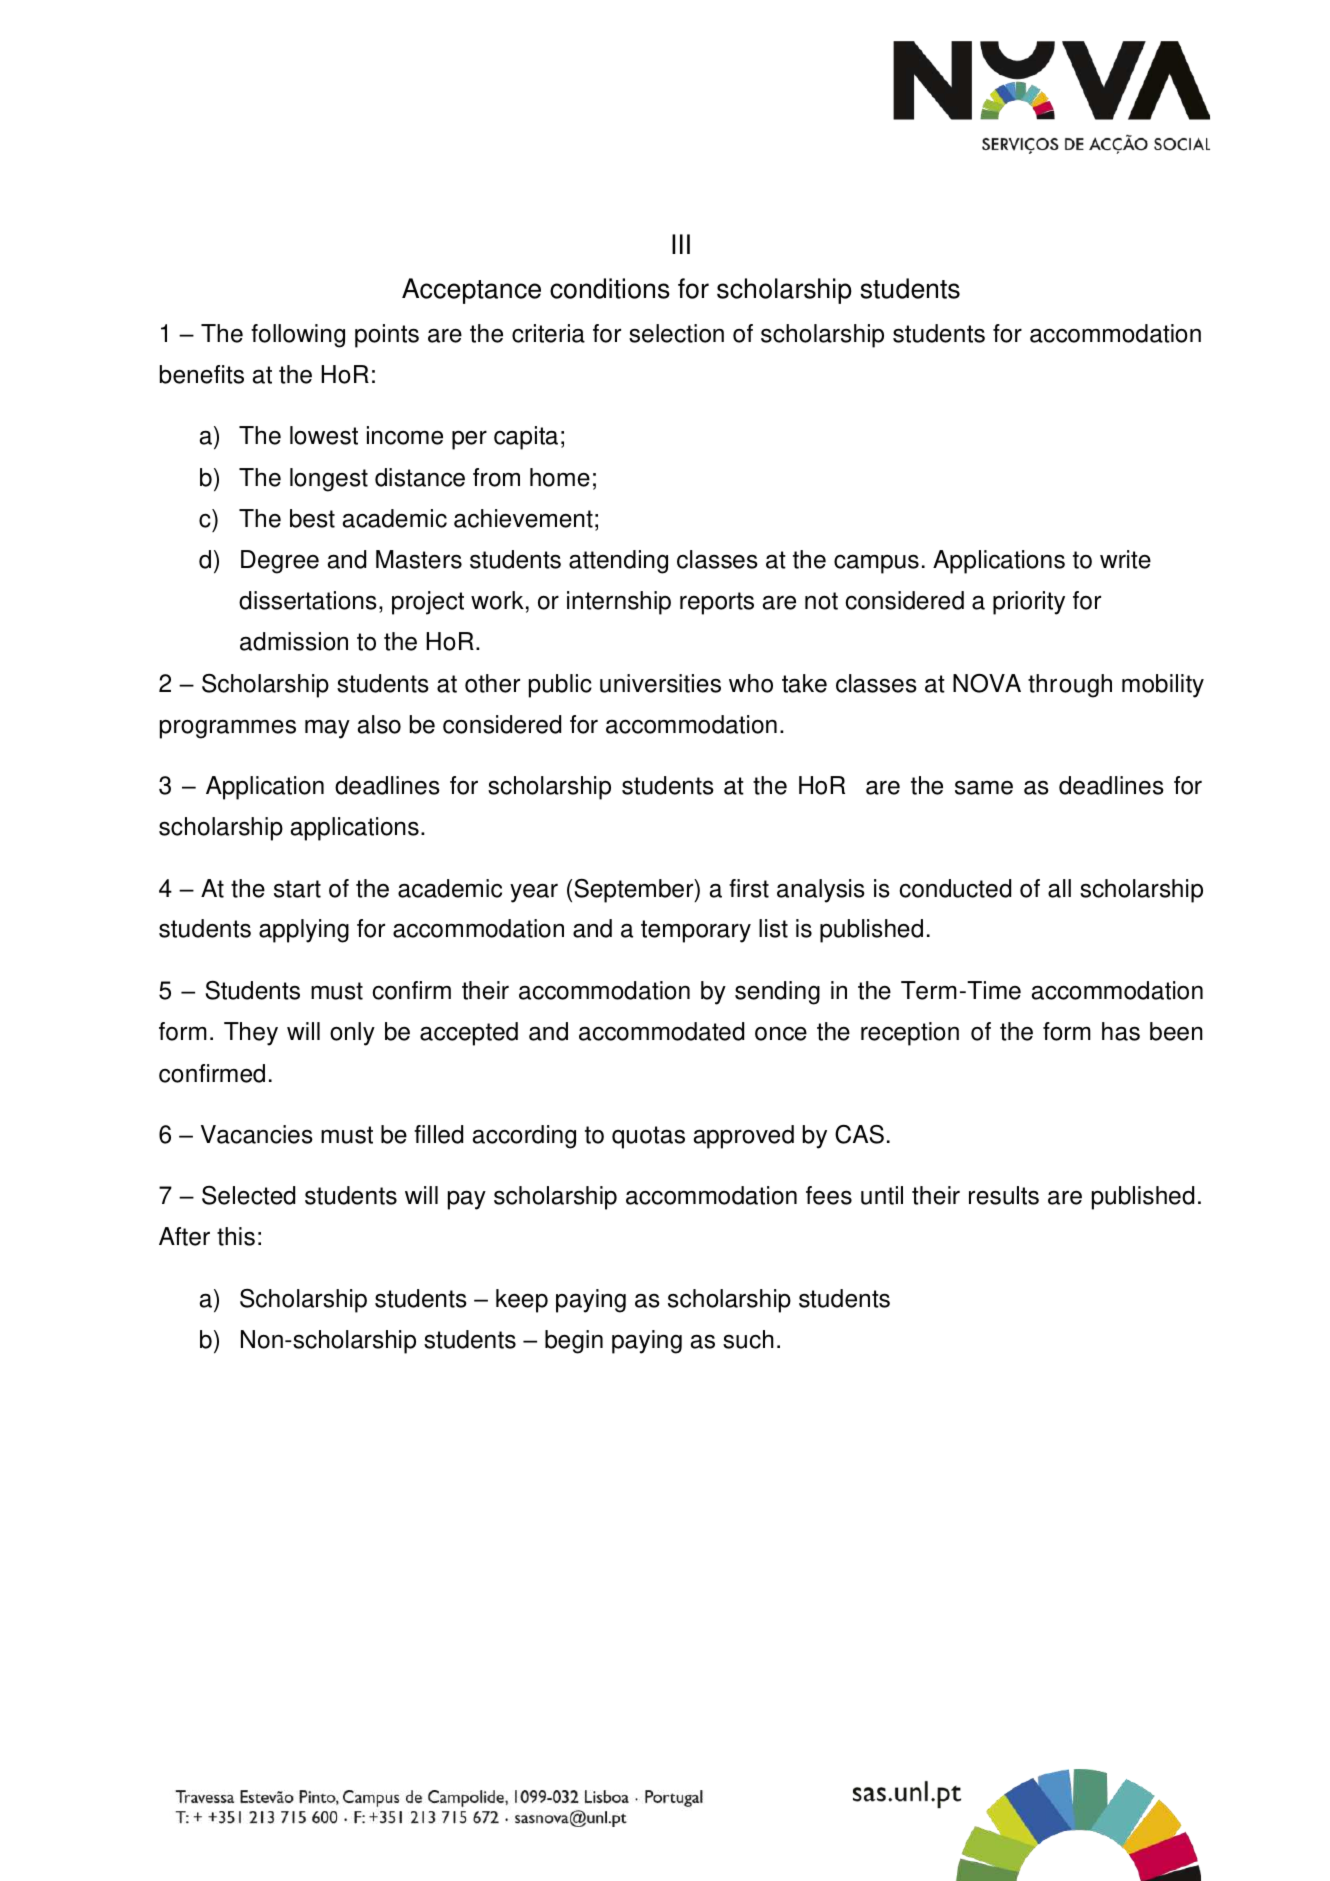 This screenshot has height=1881, width=1330. Describe the element at coordinates (984, 788) in the screenshot. I see `same` at that location.
